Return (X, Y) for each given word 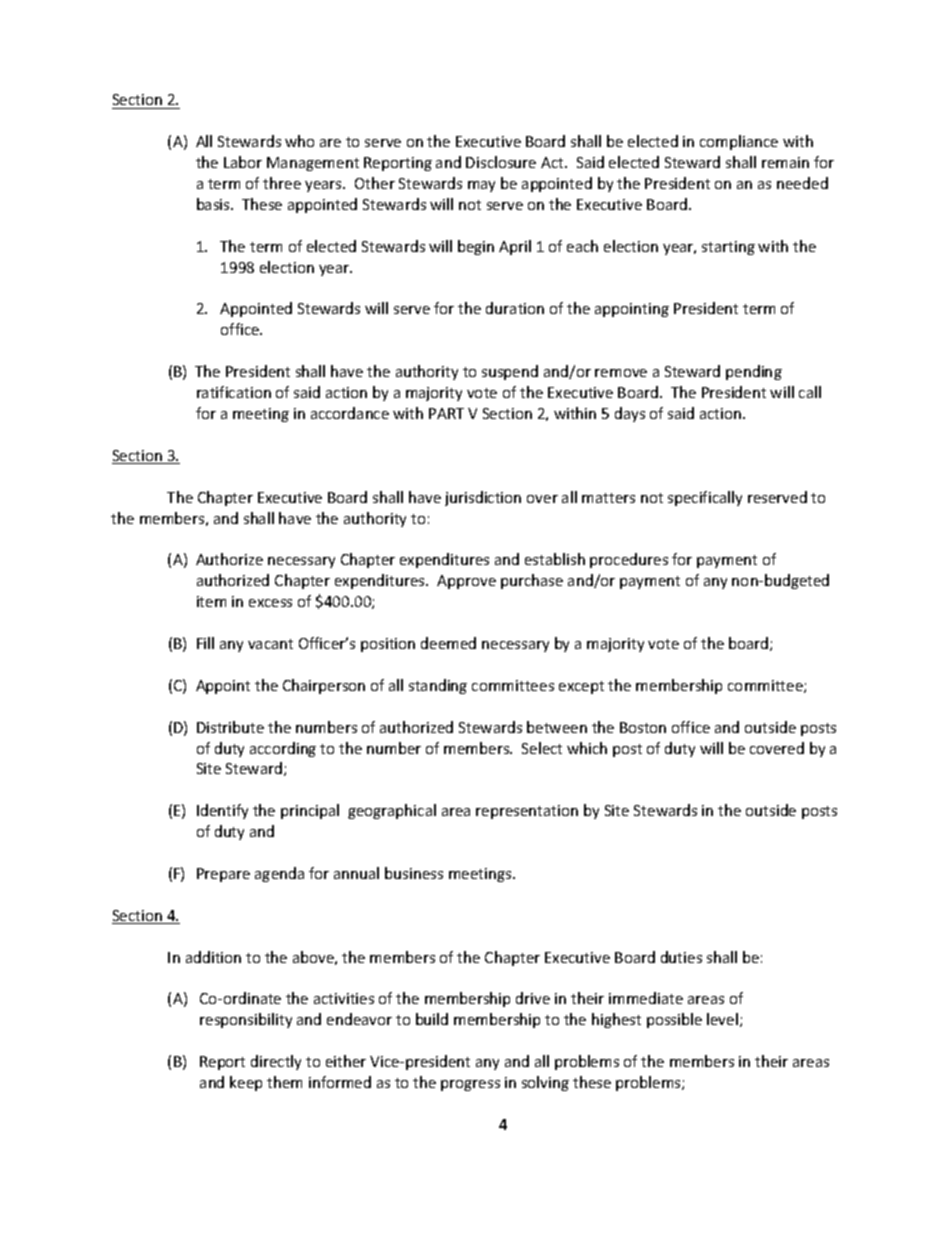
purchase (532, 581)
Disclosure (501, 162)
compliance (739, 142)
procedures (629, 560)
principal (310, 811)
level (722, 1019)
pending (754, 372)
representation (527, 812)
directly (276, 1062)
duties (681, 957)
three (282, 183)
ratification (234, 392)
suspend (510, 372)
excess (270, 603)
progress (470, 1085)
